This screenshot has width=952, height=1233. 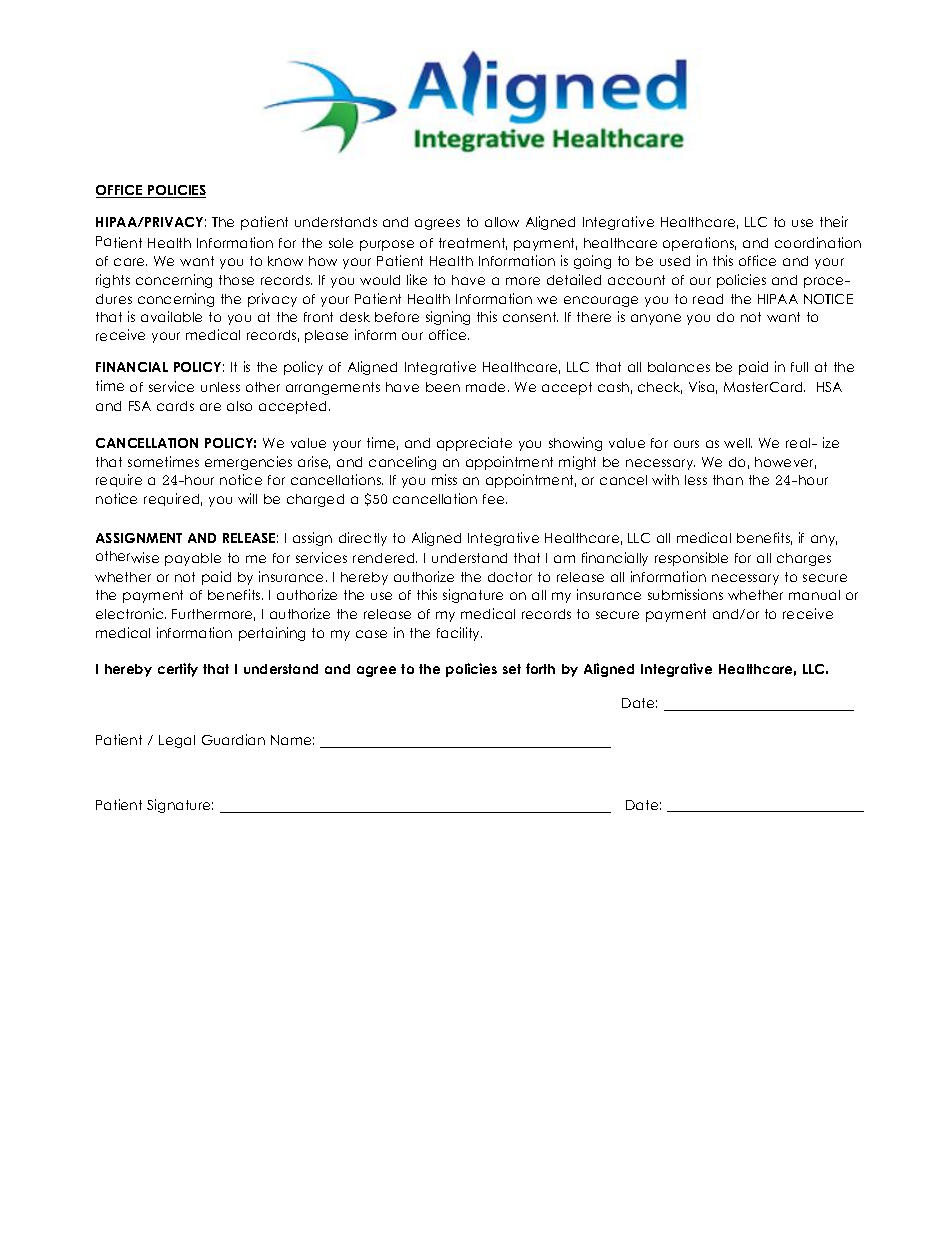 What do you see at coordinates (799, 367) in the screenshot?
I see `full` at bounding box center [799, 367].
